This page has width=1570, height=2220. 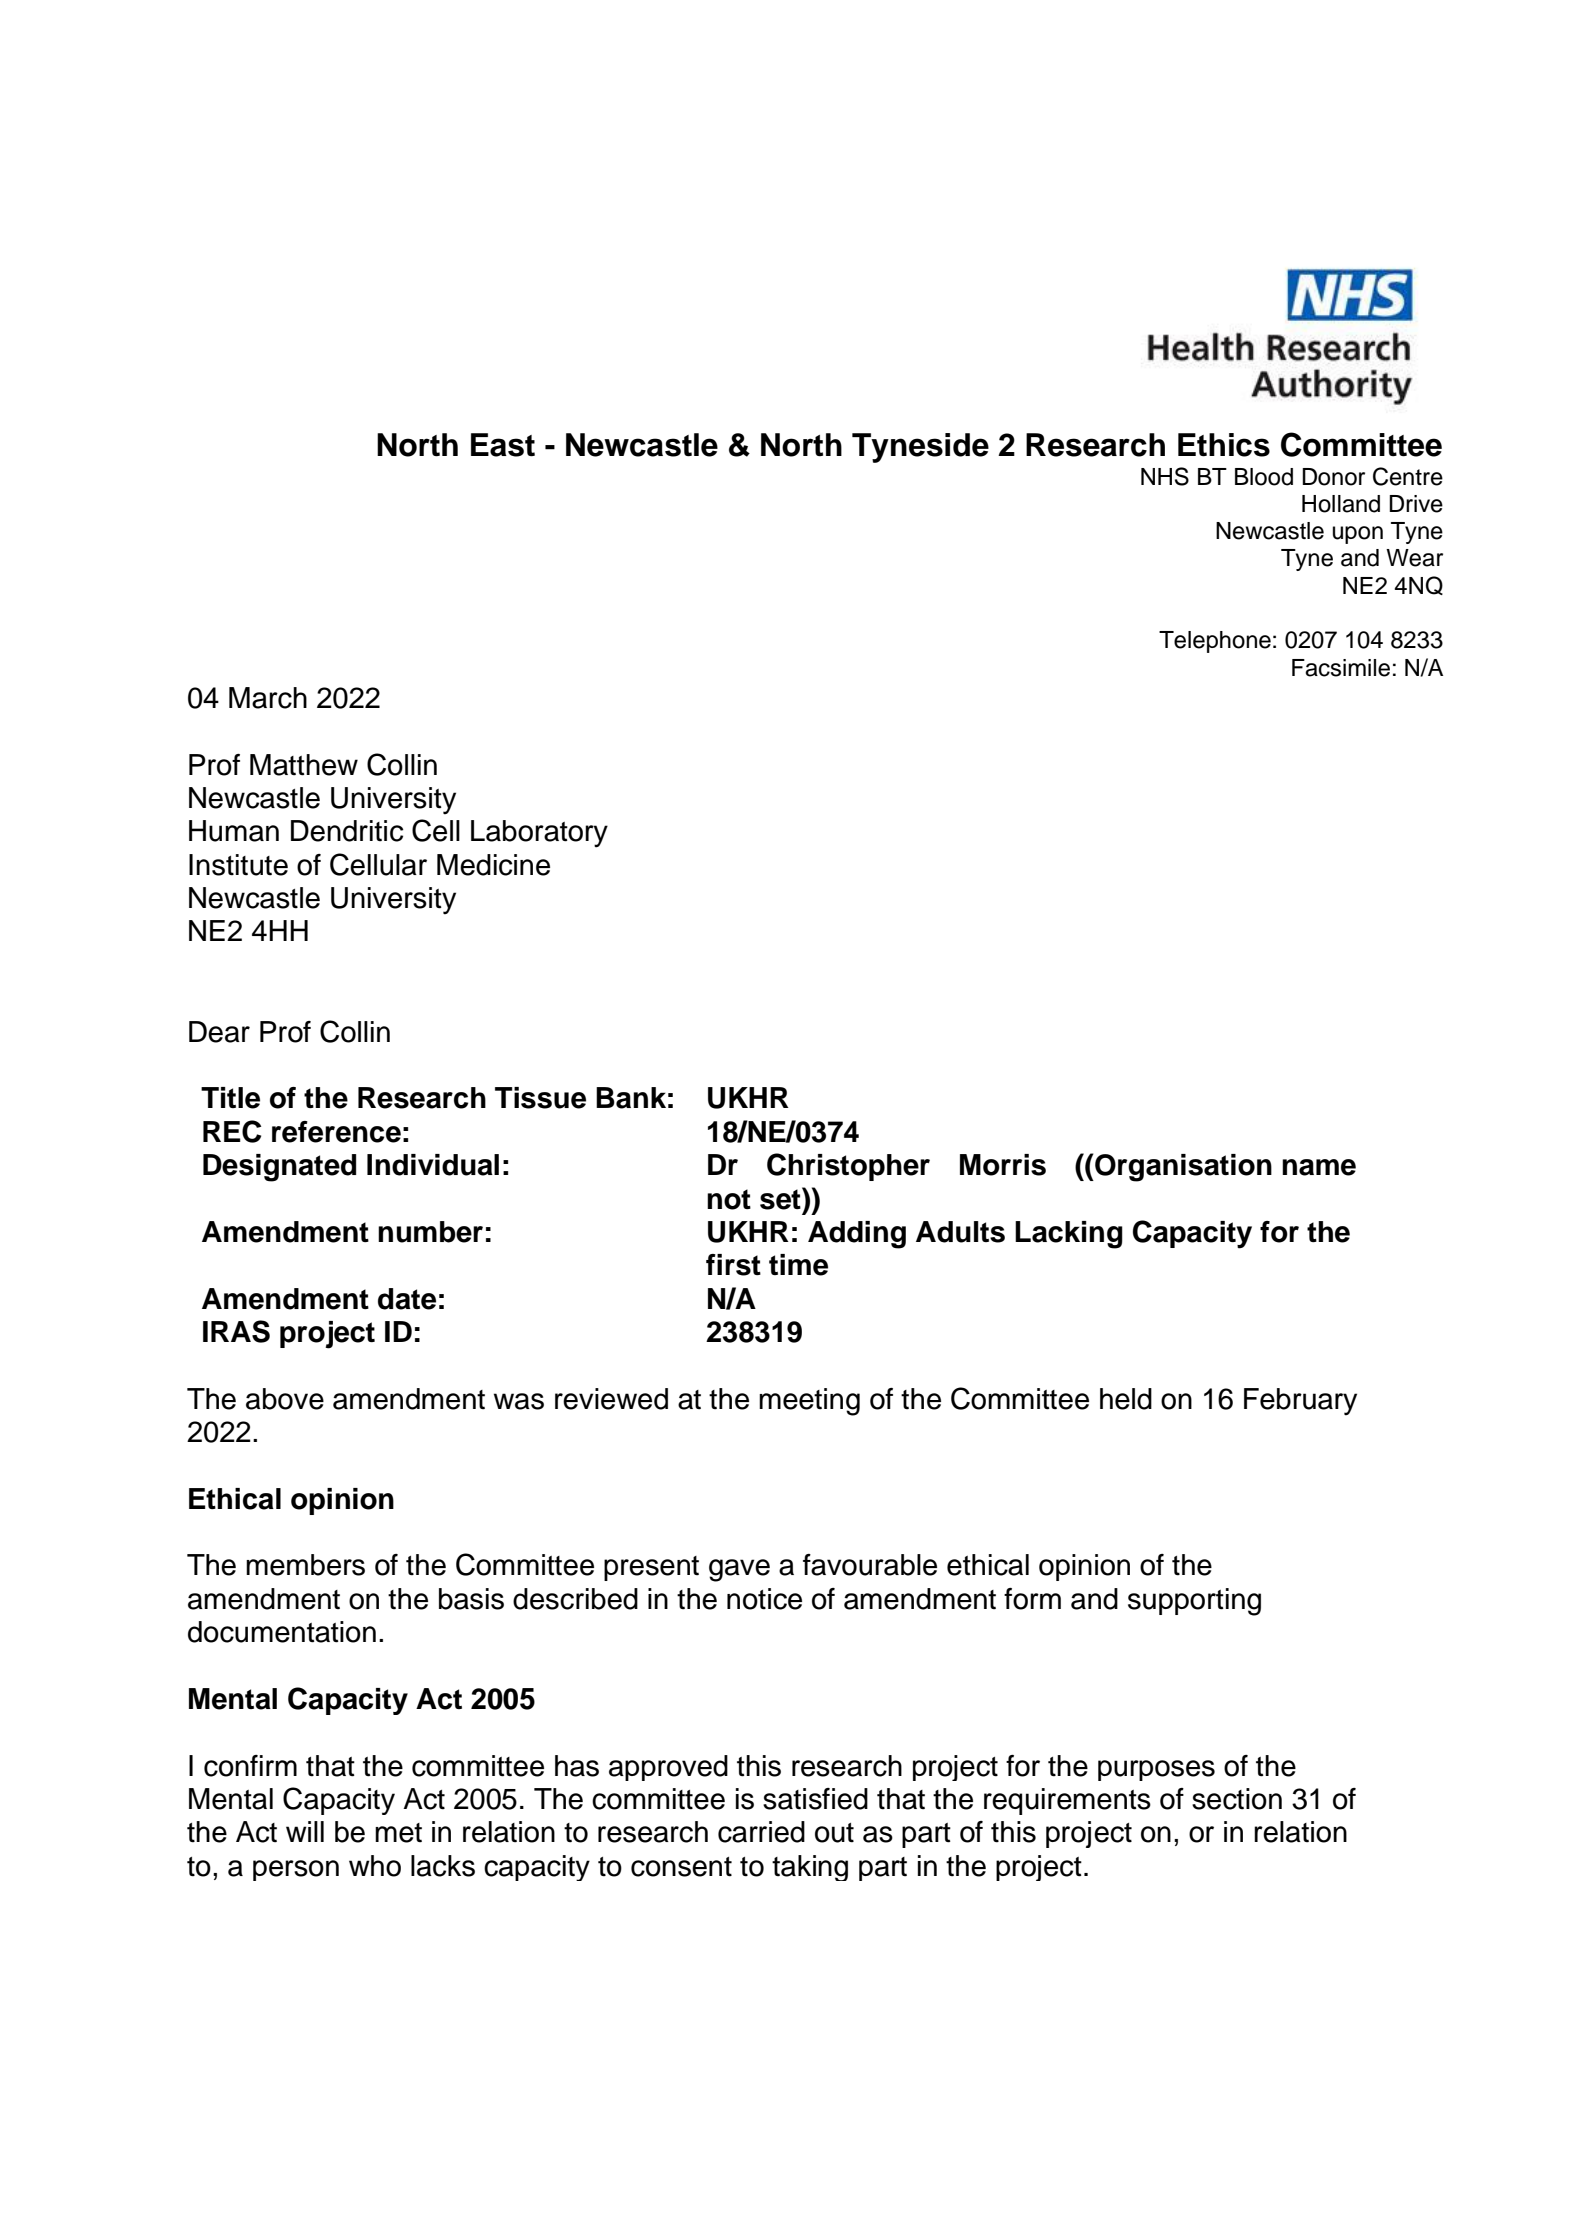 I want to click on met, so click(x=398, y=1833).
